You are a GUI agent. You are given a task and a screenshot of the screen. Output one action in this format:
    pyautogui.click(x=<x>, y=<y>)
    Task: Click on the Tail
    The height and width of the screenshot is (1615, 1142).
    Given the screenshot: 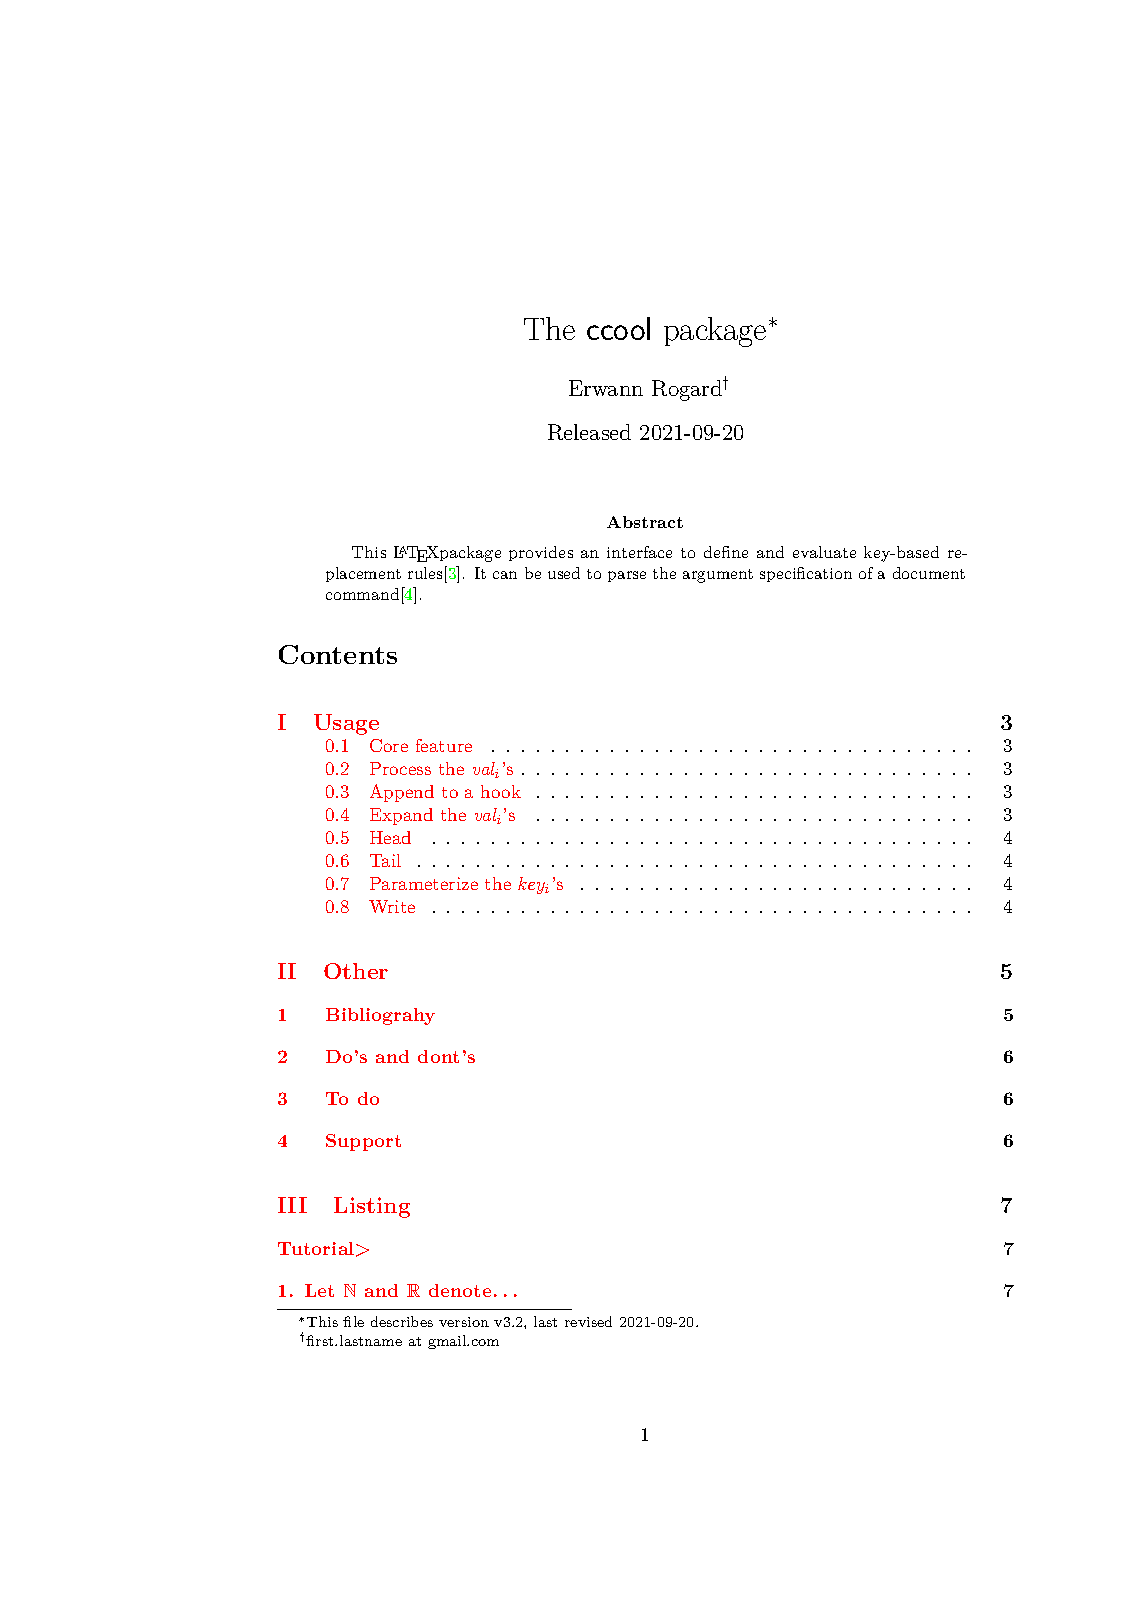 What is the action you would take?
    pyautogui.click(x=385, y=860)
